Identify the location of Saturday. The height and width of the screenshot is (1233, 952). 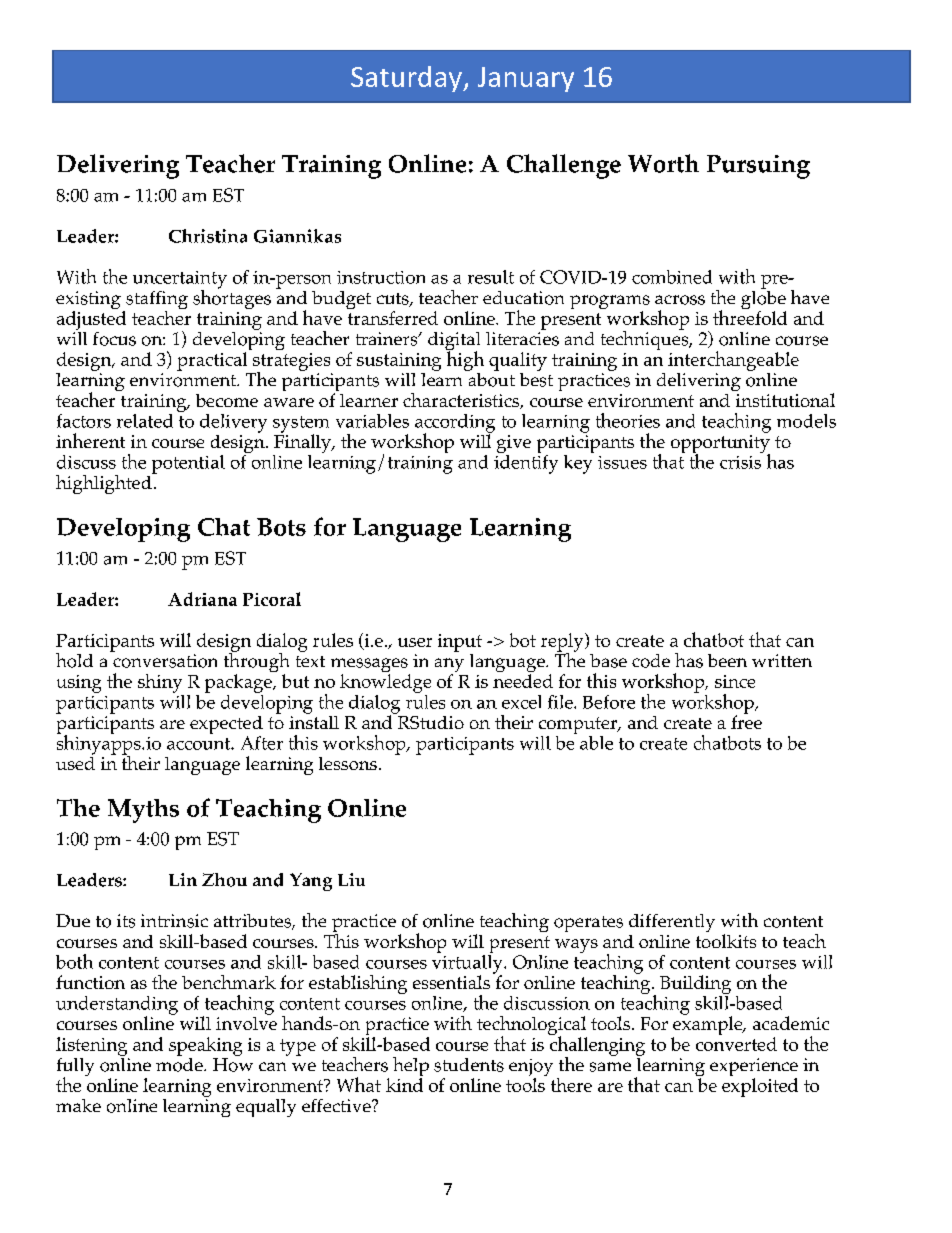
(407, 79).
